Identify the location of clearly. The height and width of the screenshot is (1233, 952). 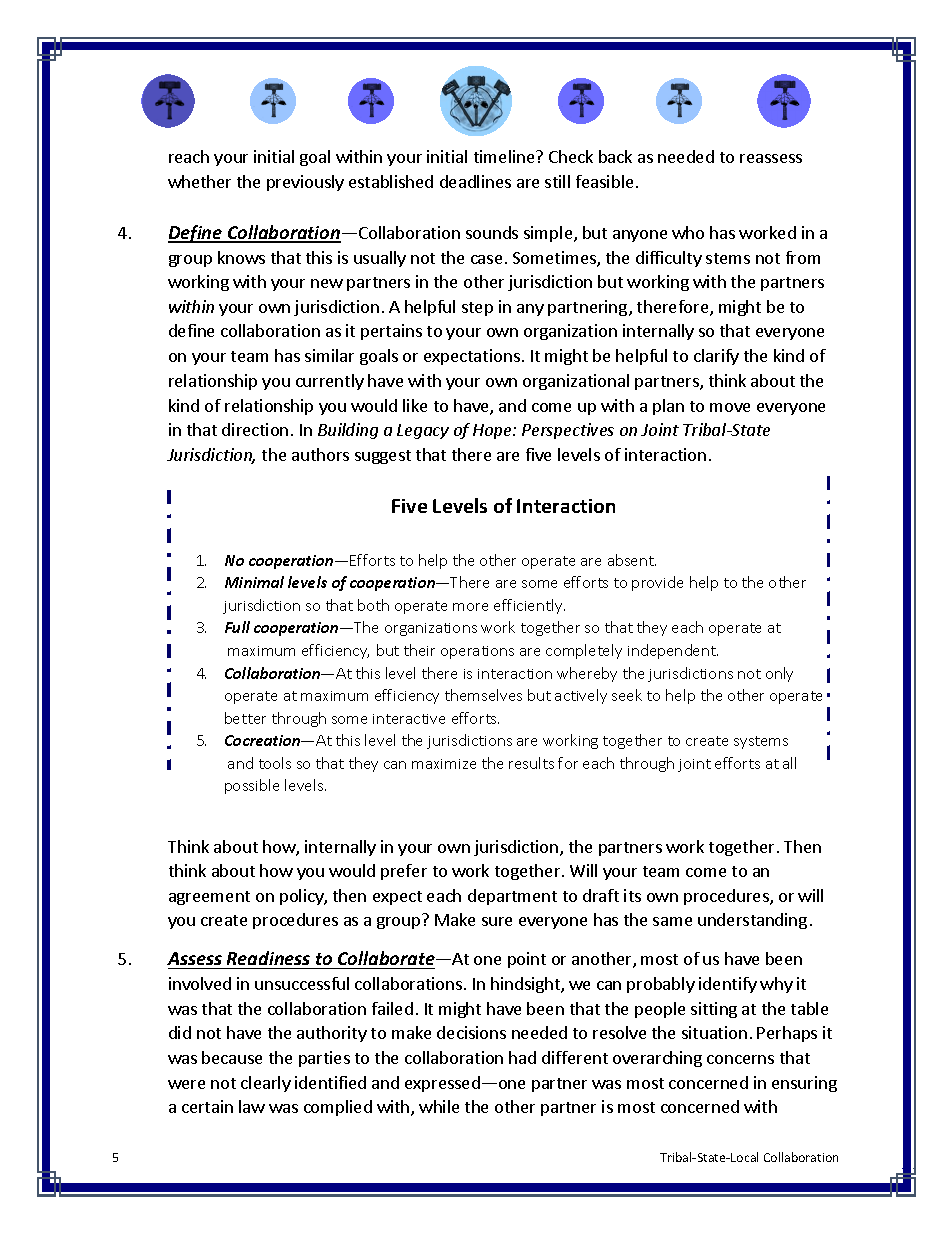
(266, 1084).
